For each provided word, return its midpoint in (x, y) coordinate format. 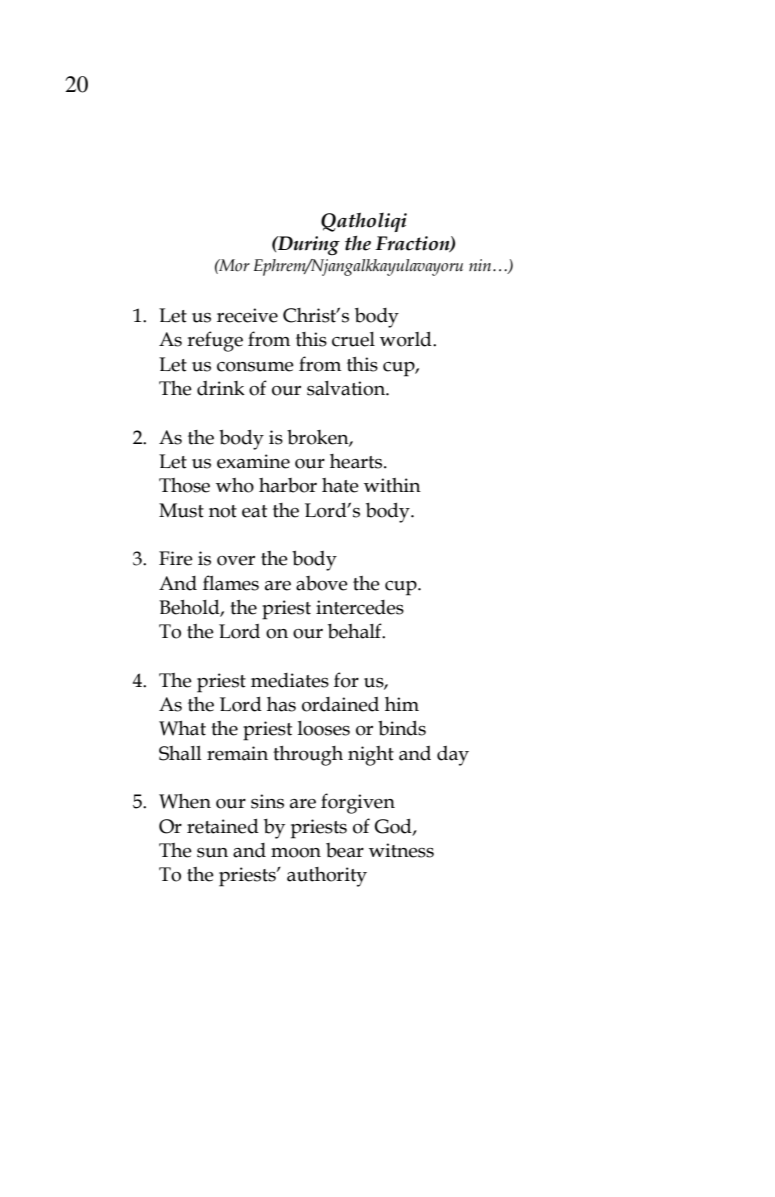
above (322, 583)
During (308, 245)
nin (481, 265)
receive (247, 315)
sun (212, 853)
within (392, 485)
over (236, 561)
